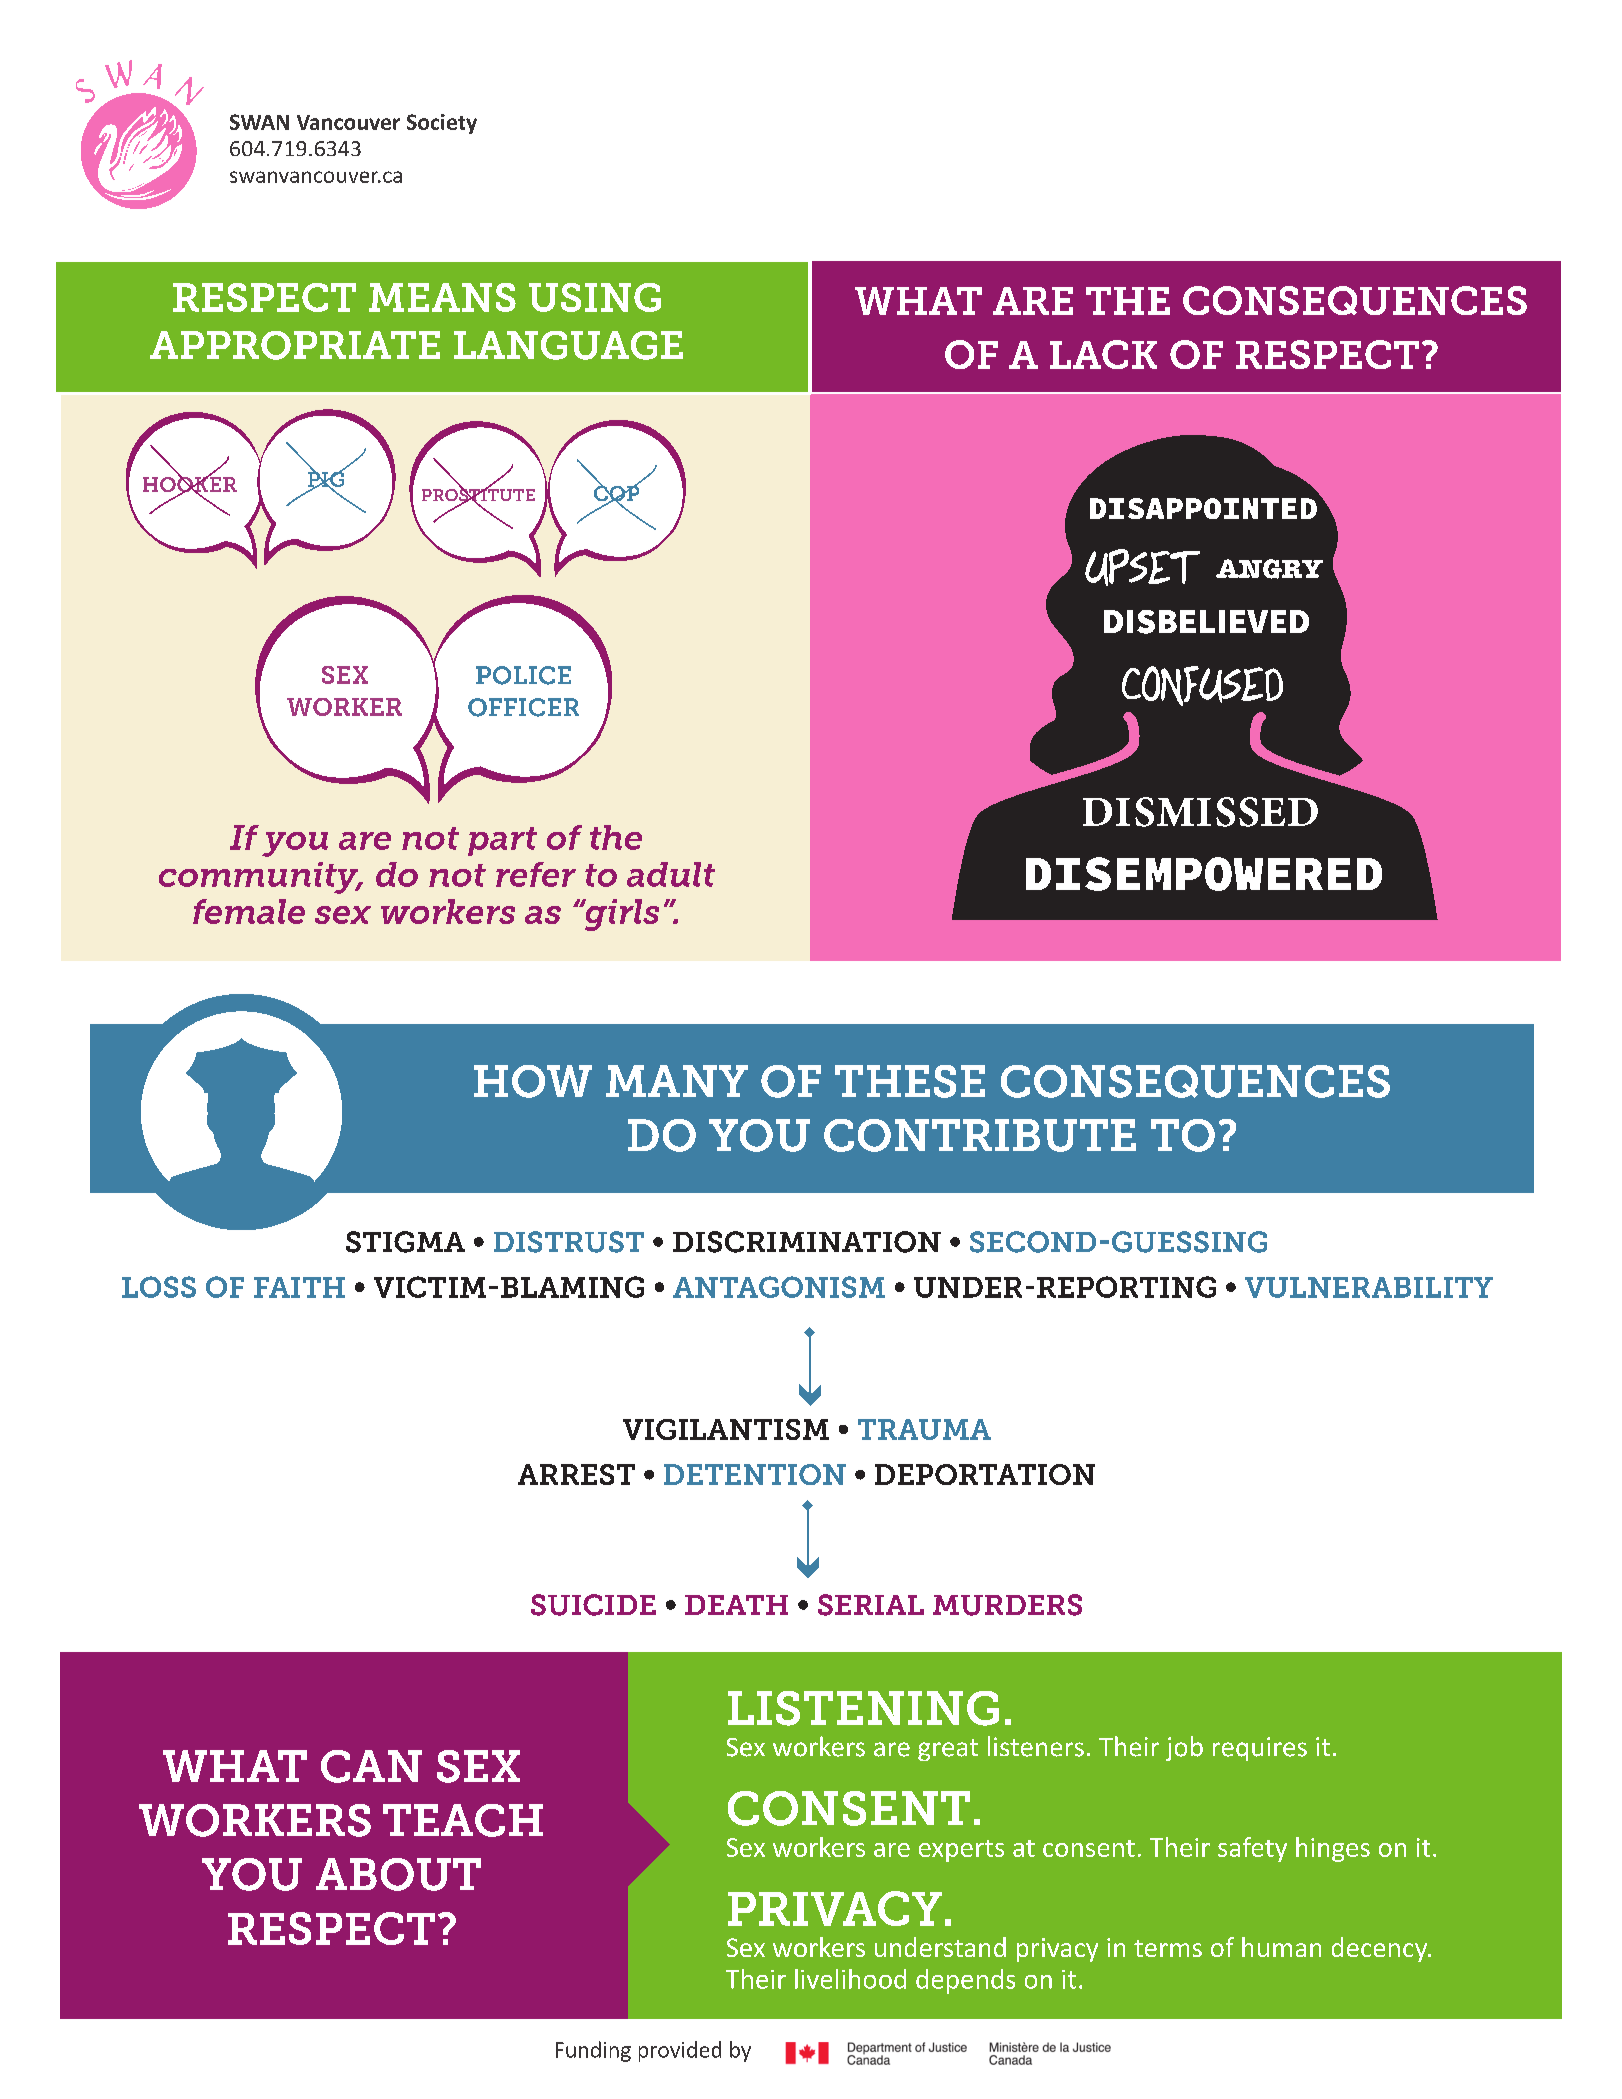  Describe the element at coordinates (671, 874) in the document. I see `adult` at that location.
